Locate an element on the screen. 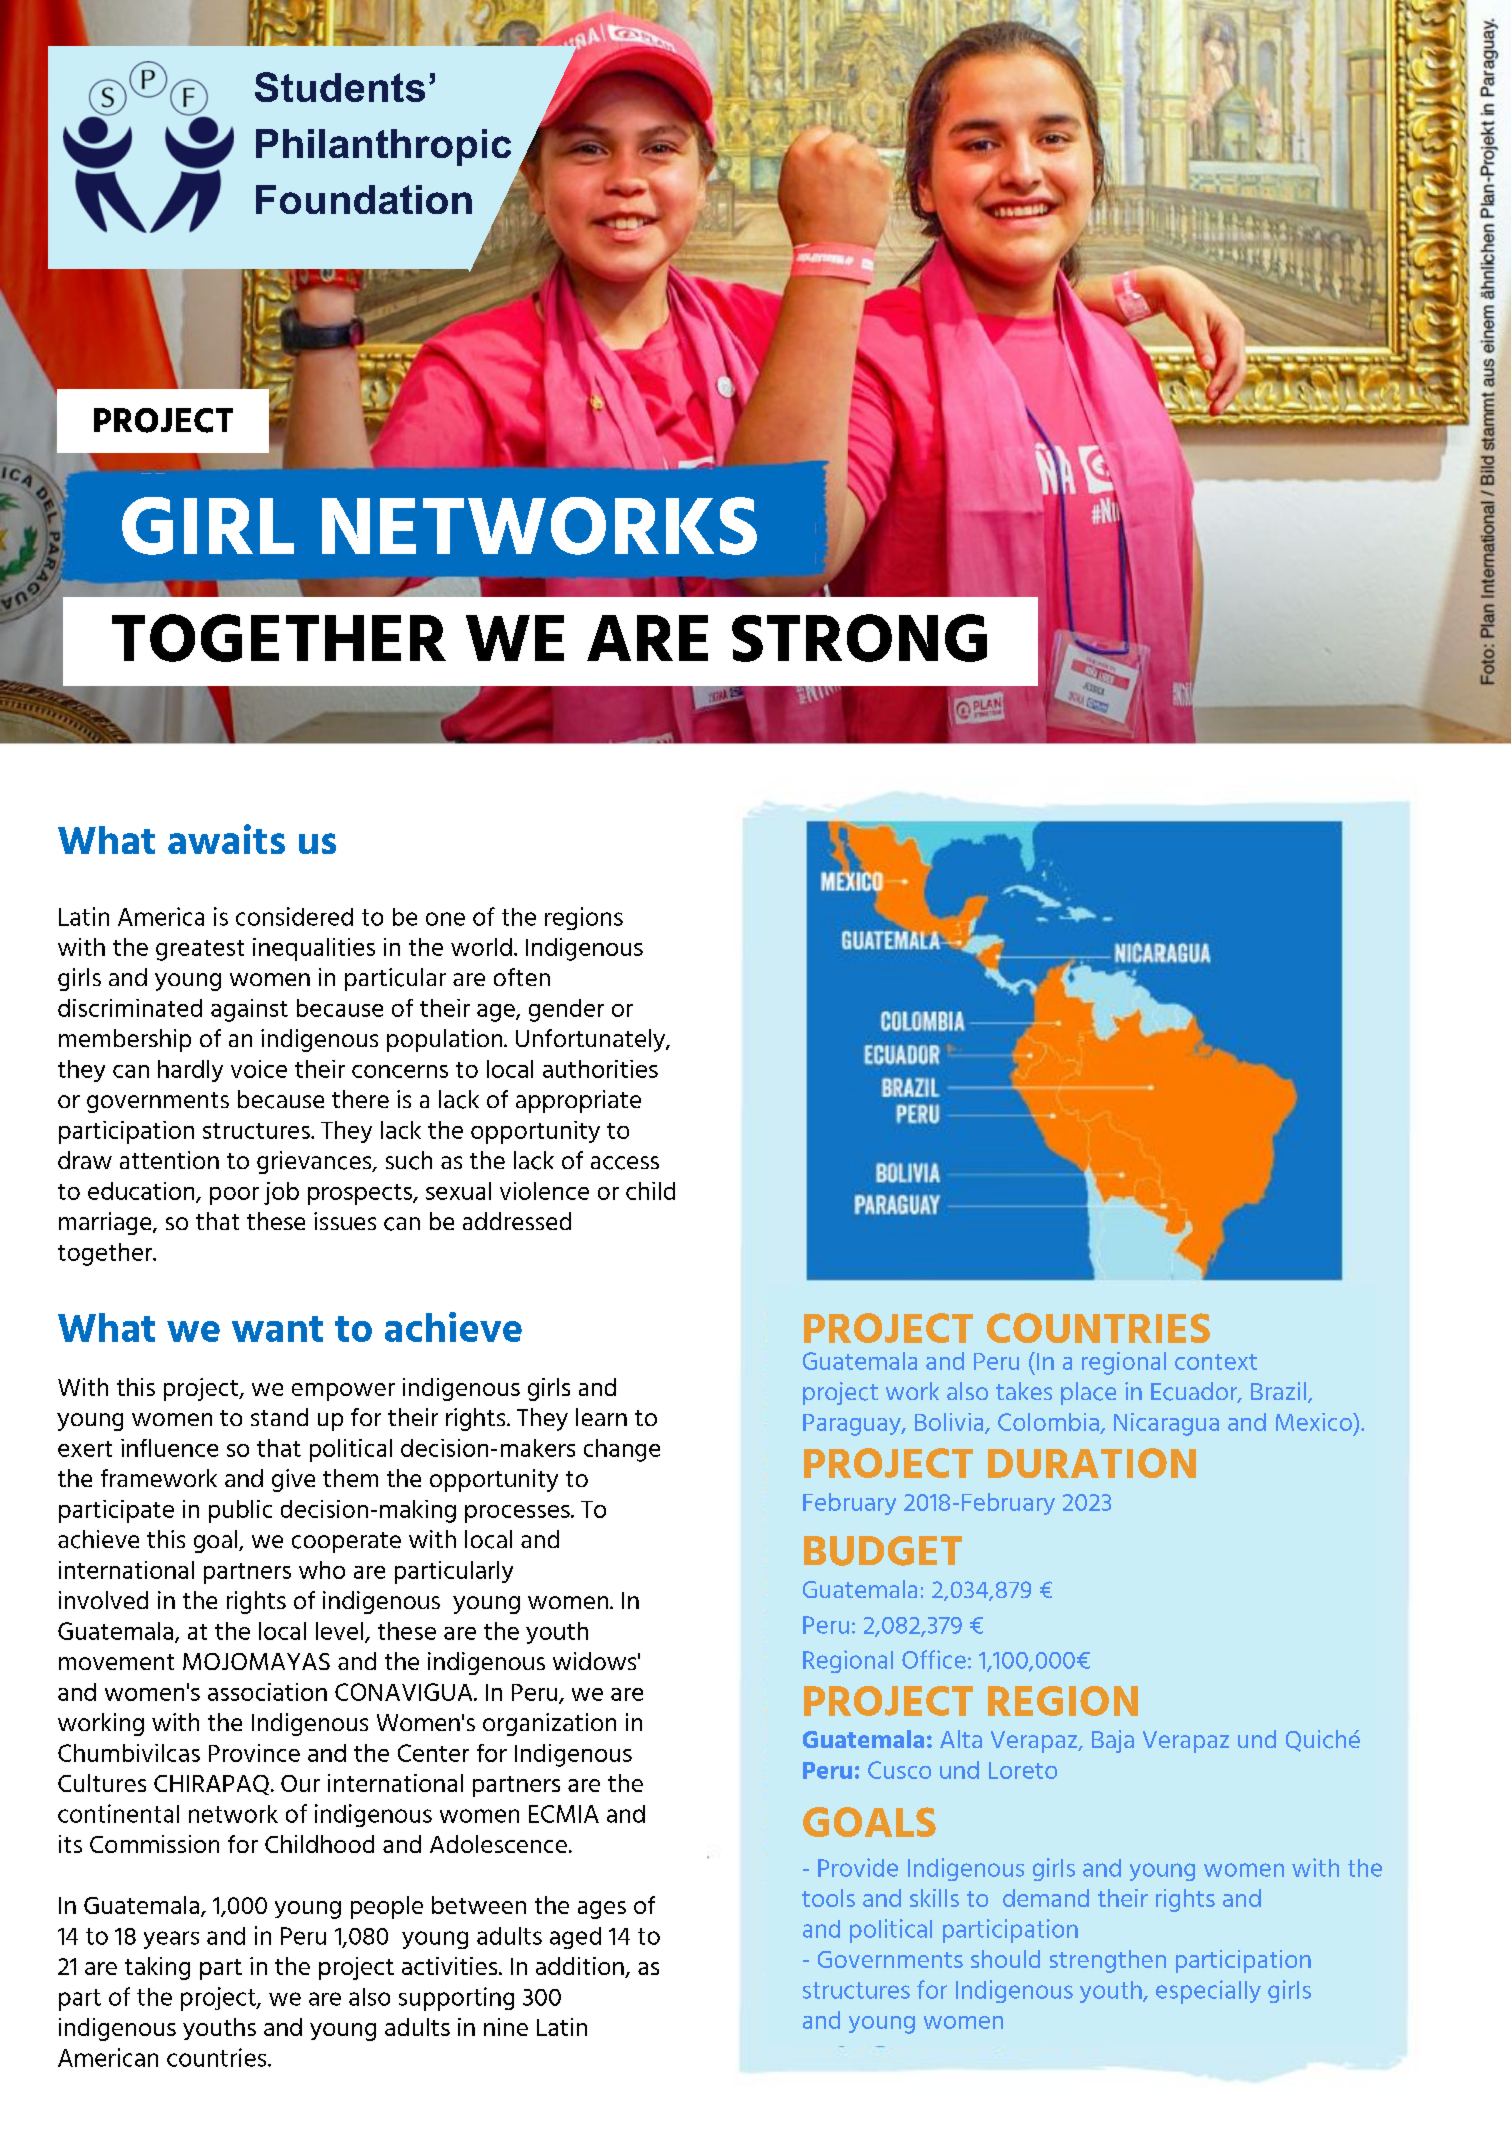 Image resolution: width=1511 pixels, height=2136 pixels. awaits is located at coordinates (226, 839).
